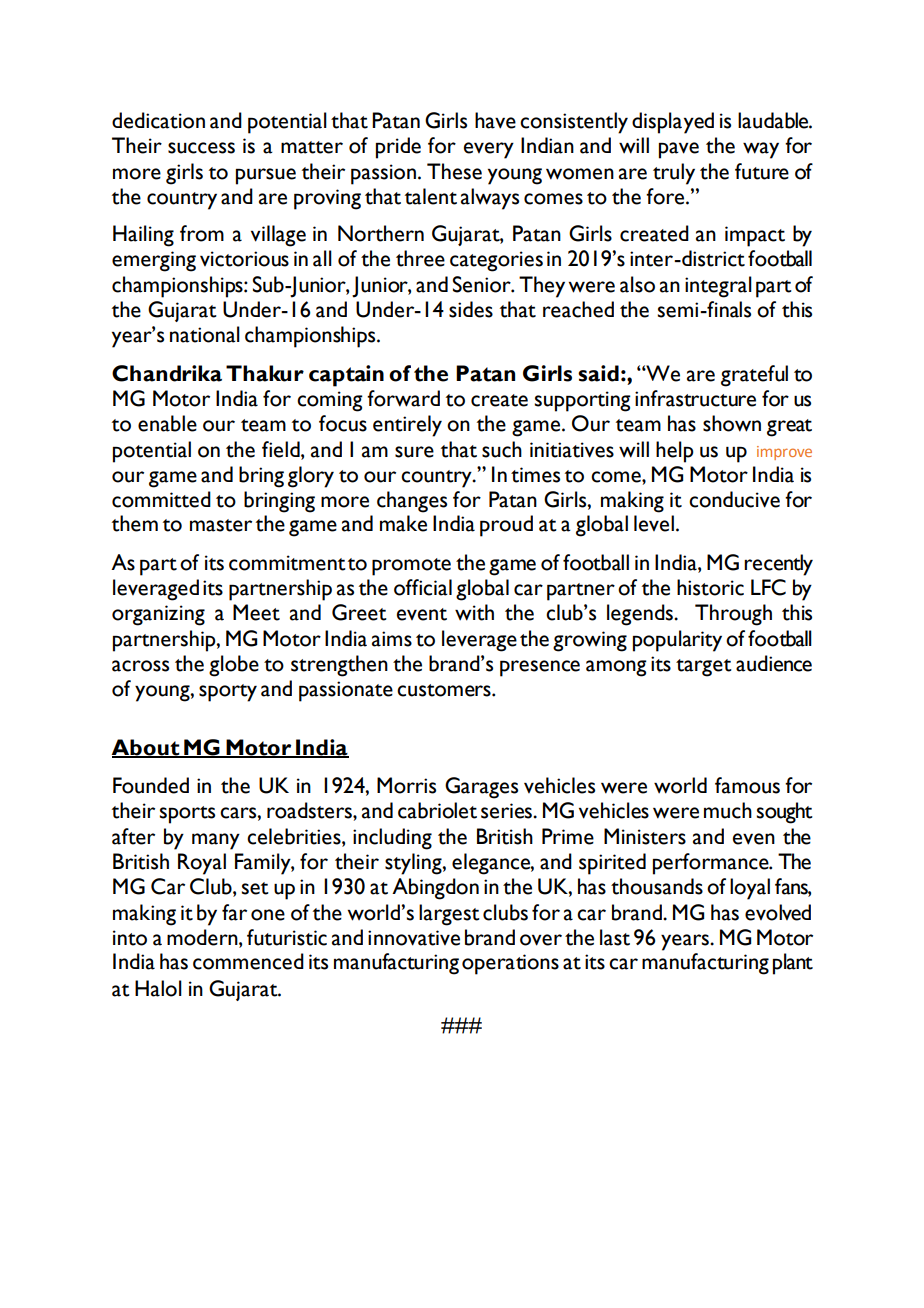  What do you see at coordinates (445, 690) in the screenshot?
I see `customers` at bounding box center [445, 690].
